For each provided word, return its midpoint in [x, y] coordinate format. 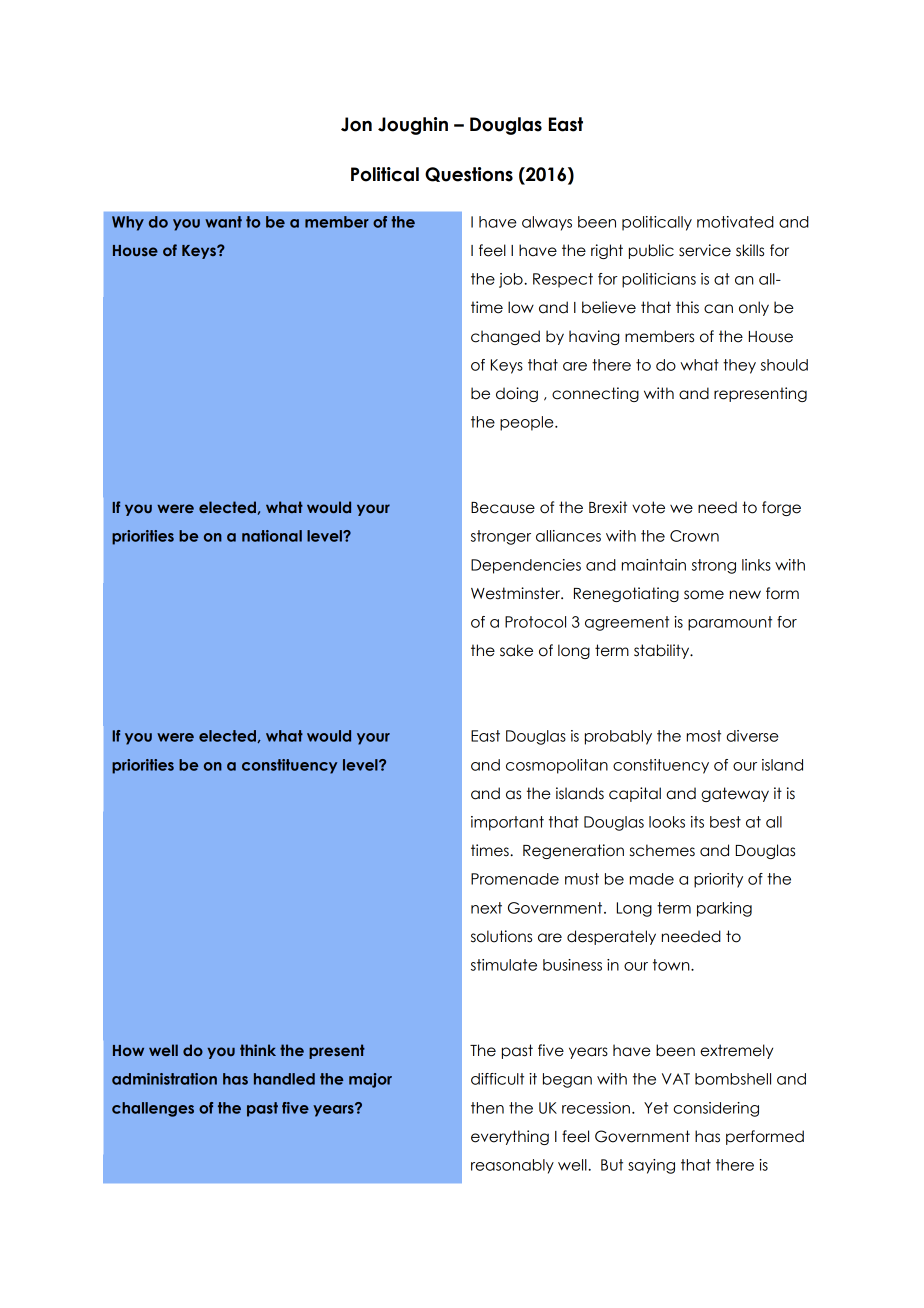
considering [716, 1109]
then [487, 1108]
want [223, 222]
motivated [735, 222]
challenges [153, 1109]
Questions [469, 174]
